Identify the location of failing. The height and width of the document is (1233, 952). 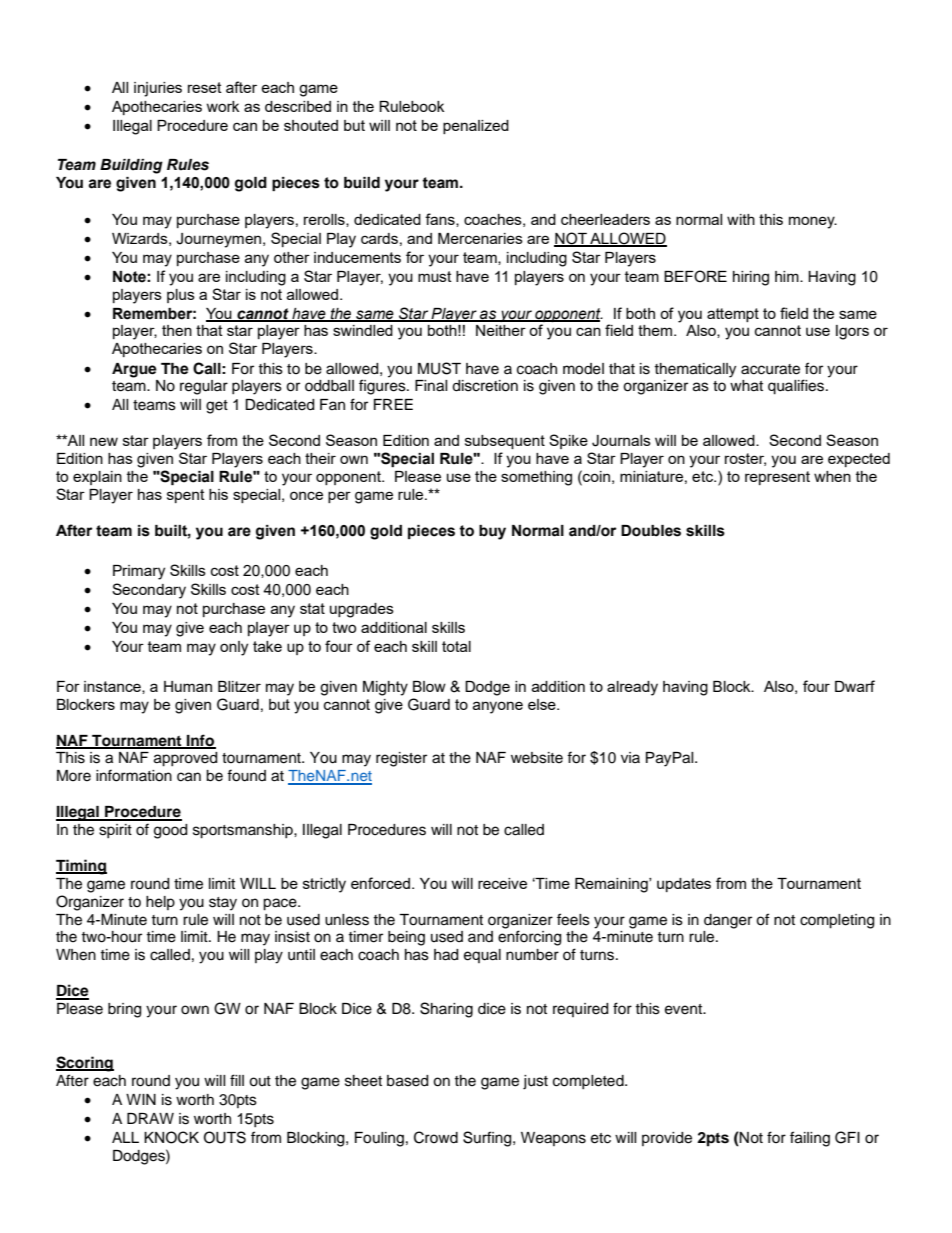
(810, 1139).
